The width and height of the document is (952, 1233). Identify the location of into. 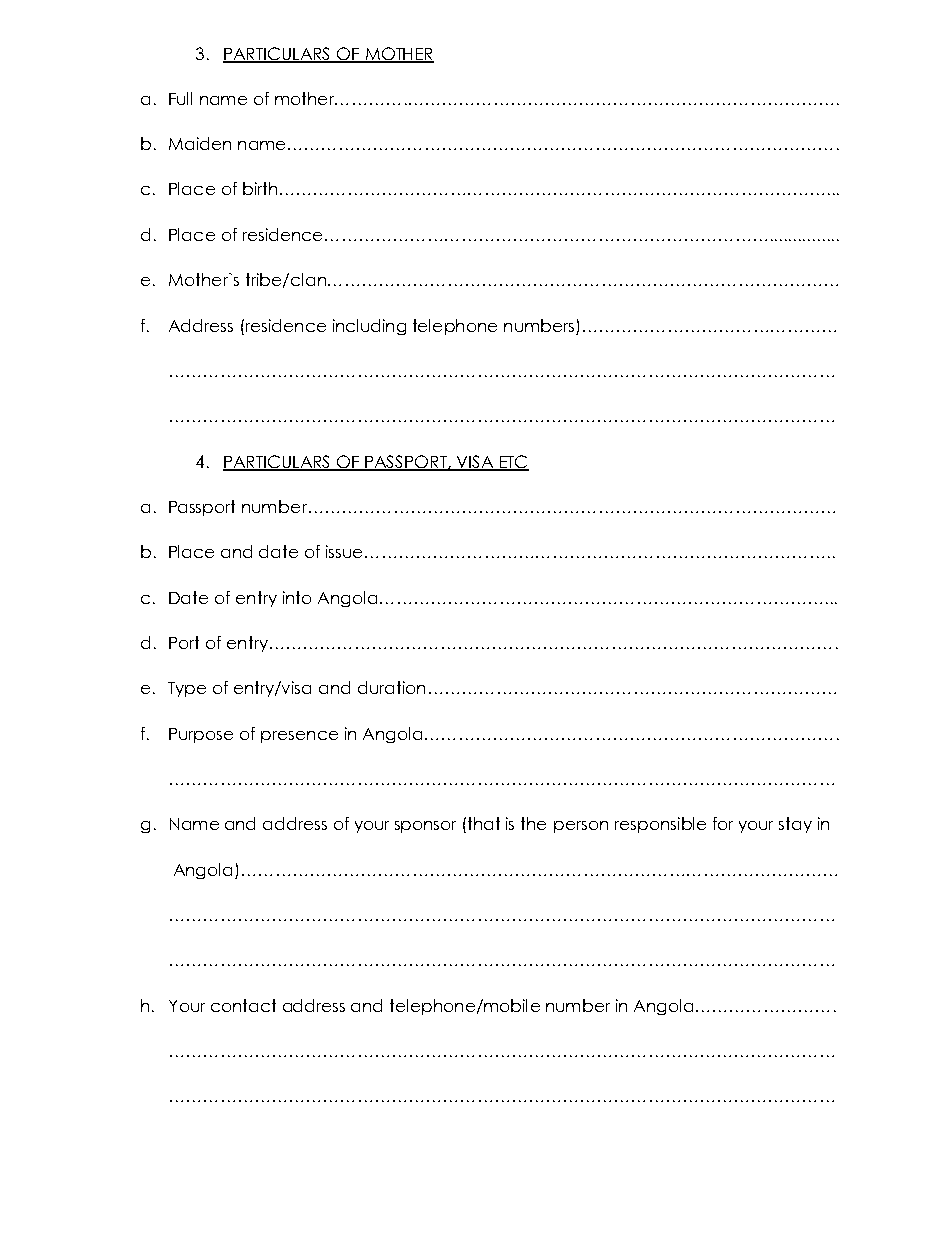
(297, 597).
